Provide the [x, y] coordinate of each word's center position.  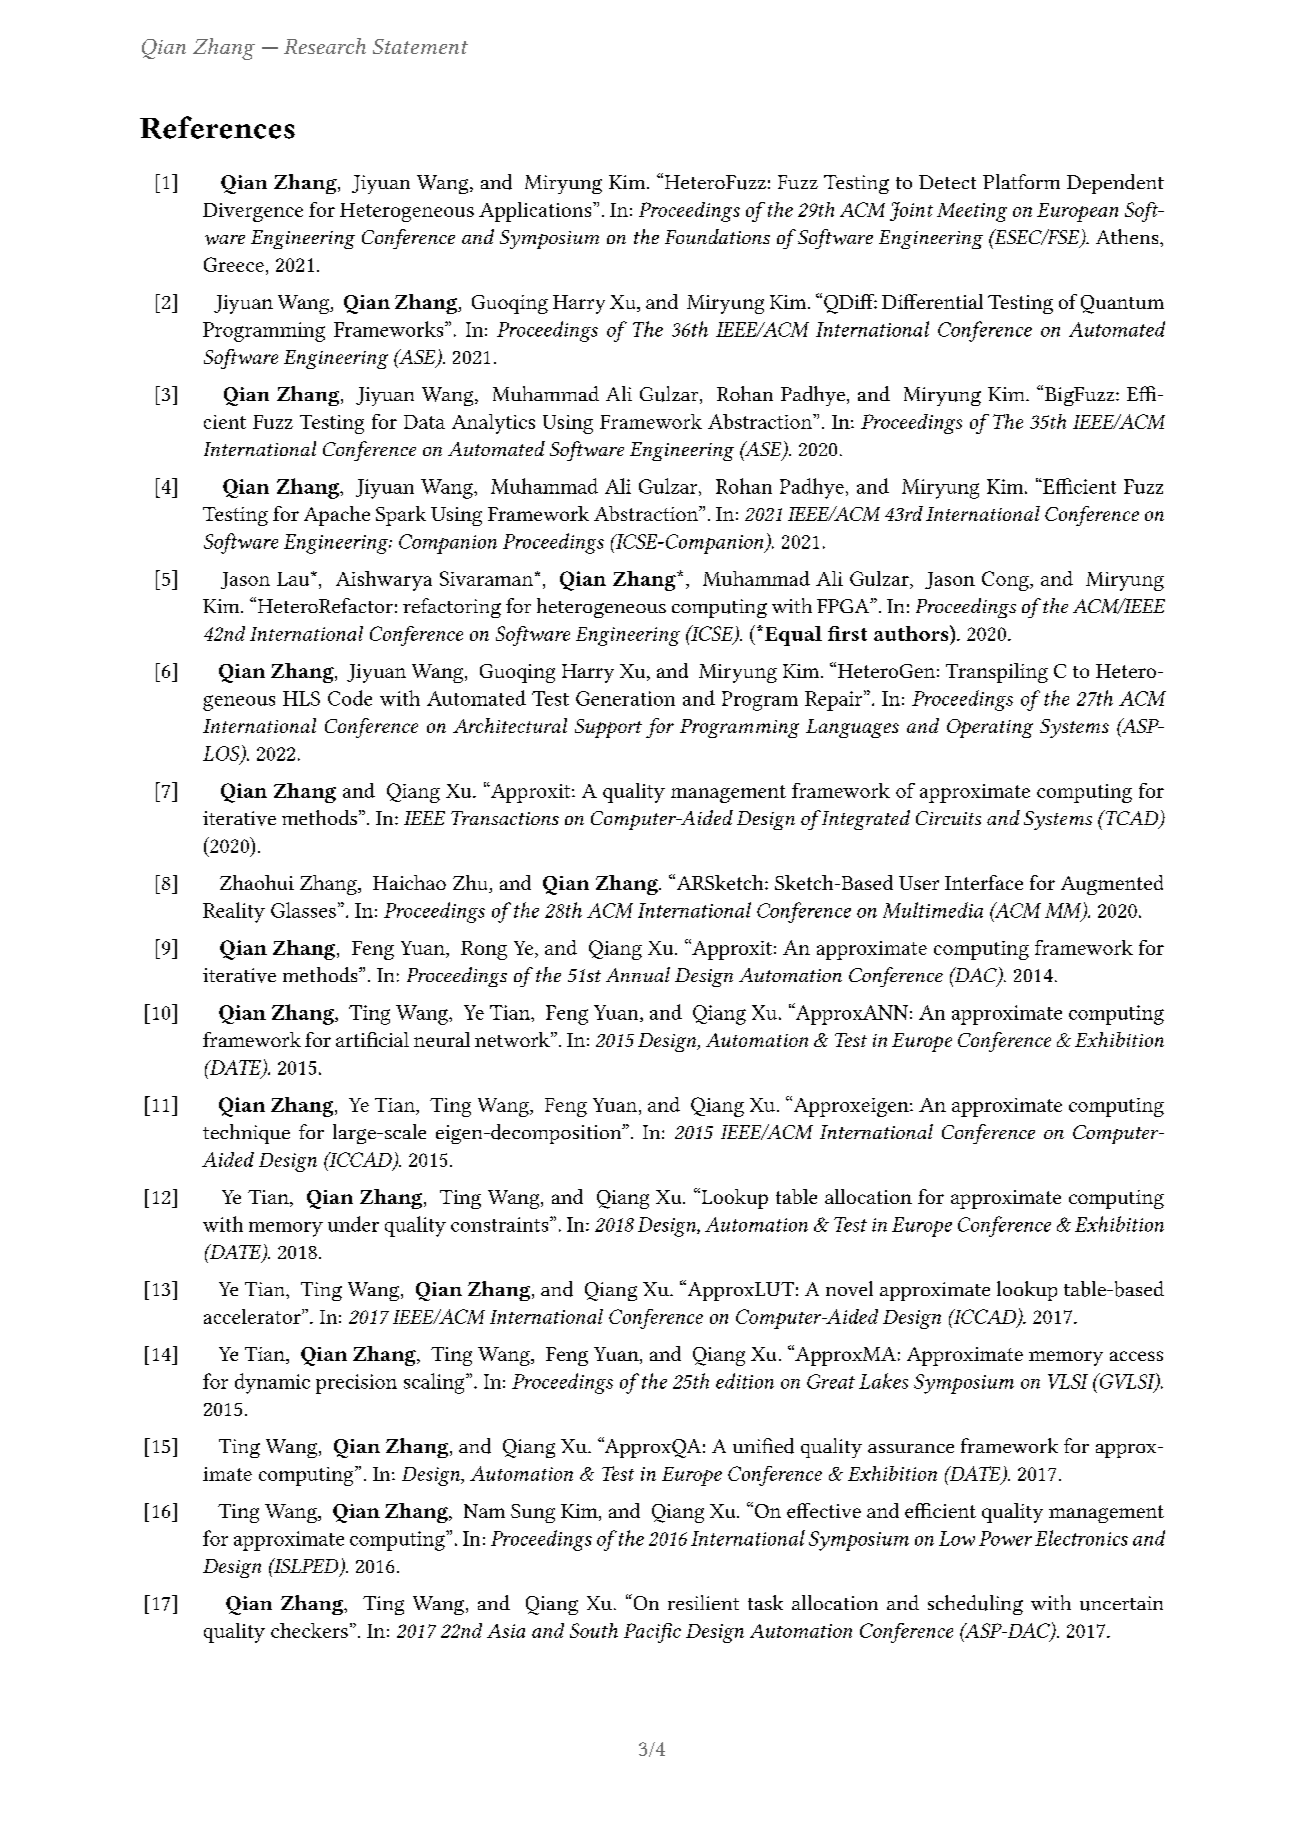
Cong [1006, 581]
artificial [372, 1039]
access [1136, 1356]
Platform [1021, 181]
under [353, 1224]
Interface [984, 882]
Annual [638, 974]
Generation [625, 698]
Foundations [717, 236]
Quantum [1122, 304]
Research [325, 46]
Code [350, 698]
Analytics [493, 424]
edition [745, 1381]
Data [424, 422]
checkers [309, 1630]
